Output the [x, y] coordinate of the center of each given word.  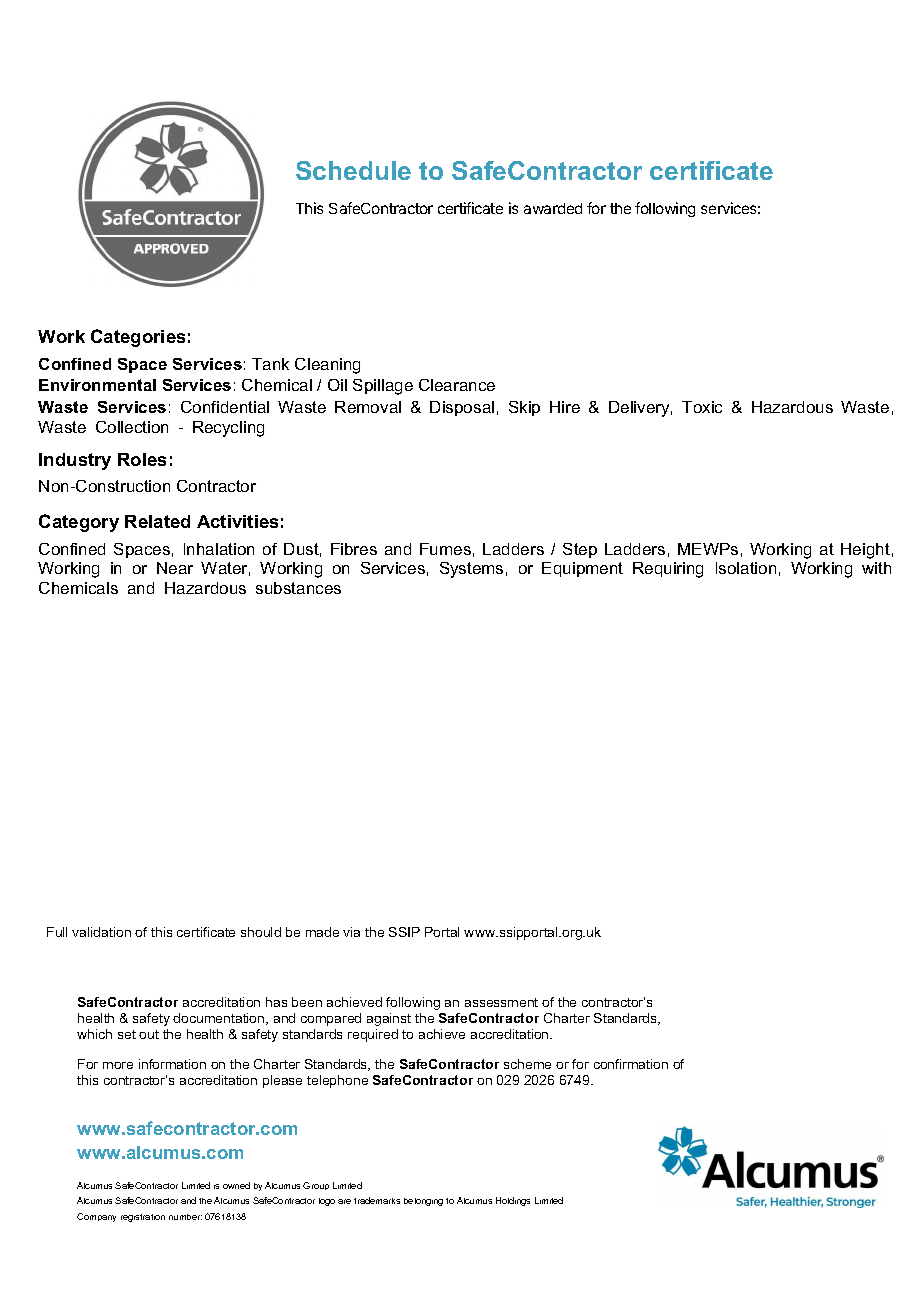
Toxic [702, 407]
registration [143, 1218]
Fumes [445, 549]
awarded [553, 208]
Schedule [353, 170]
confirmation [631, 1064]
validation [101, 932]
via [351, 932]
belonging [423, 1202]
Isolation [746, 568]
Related [157, 521]
